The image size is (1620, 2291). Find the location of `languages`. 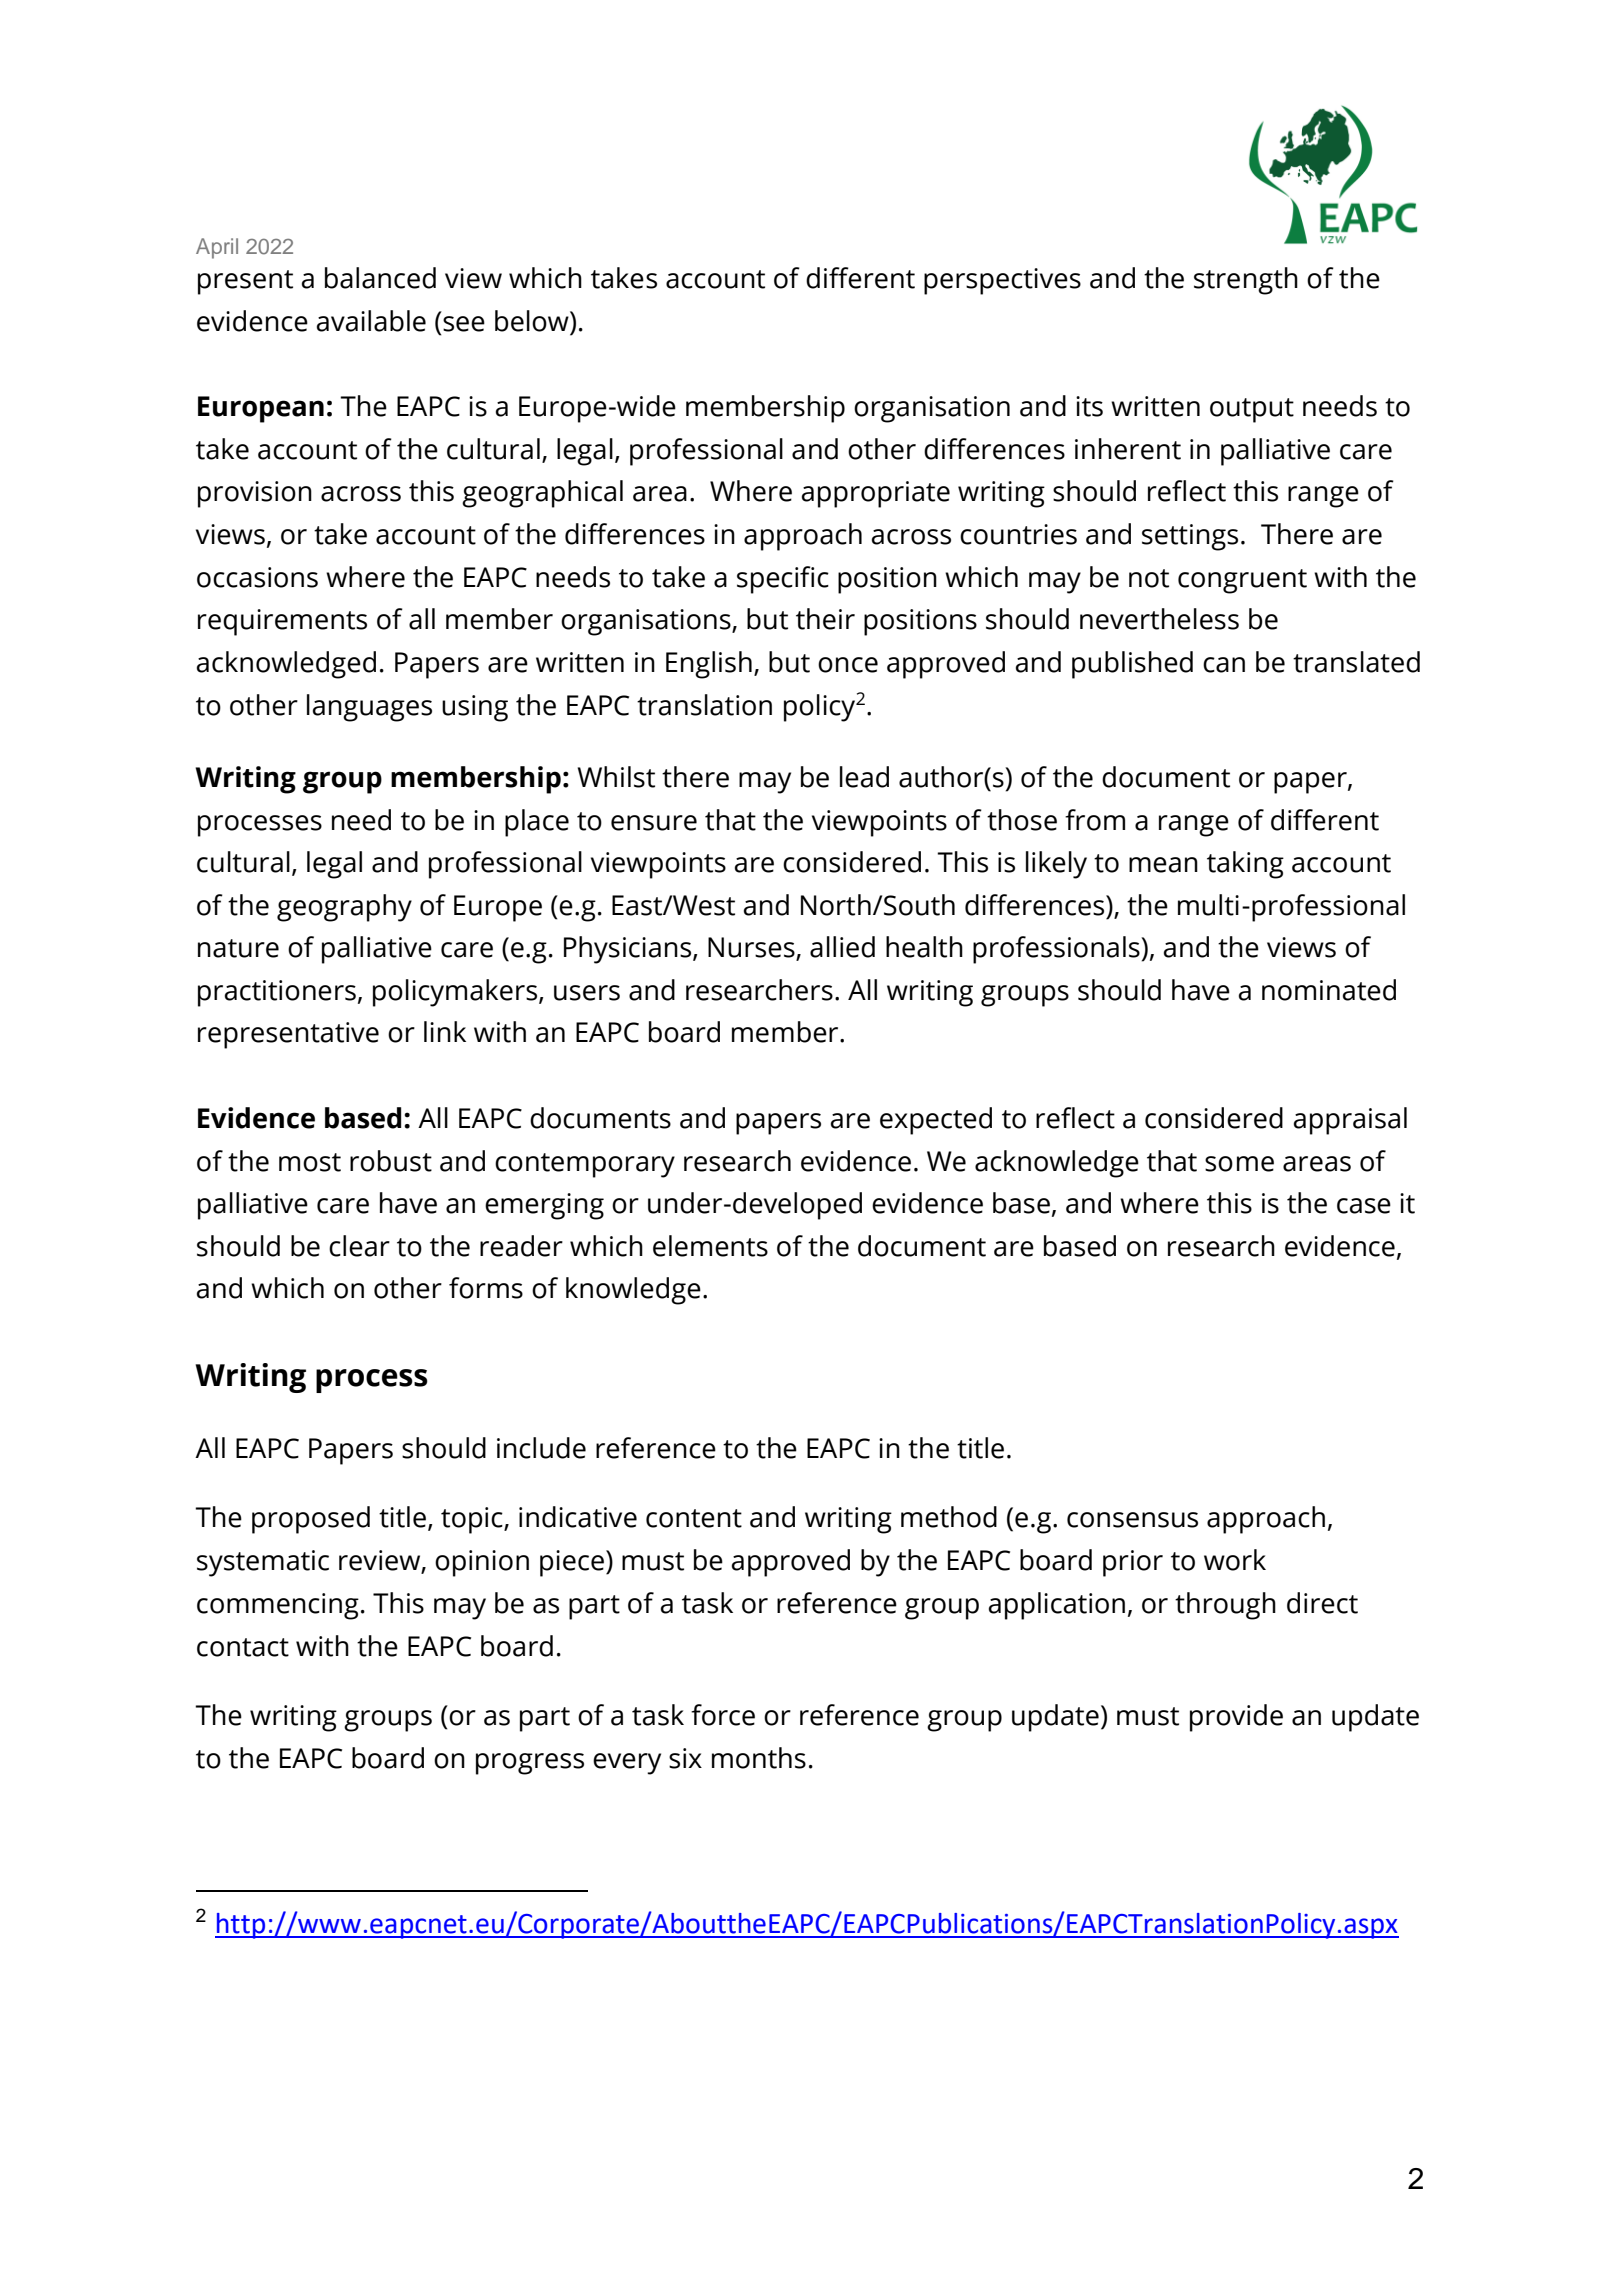

languages is located at coordinates (369, 708).
